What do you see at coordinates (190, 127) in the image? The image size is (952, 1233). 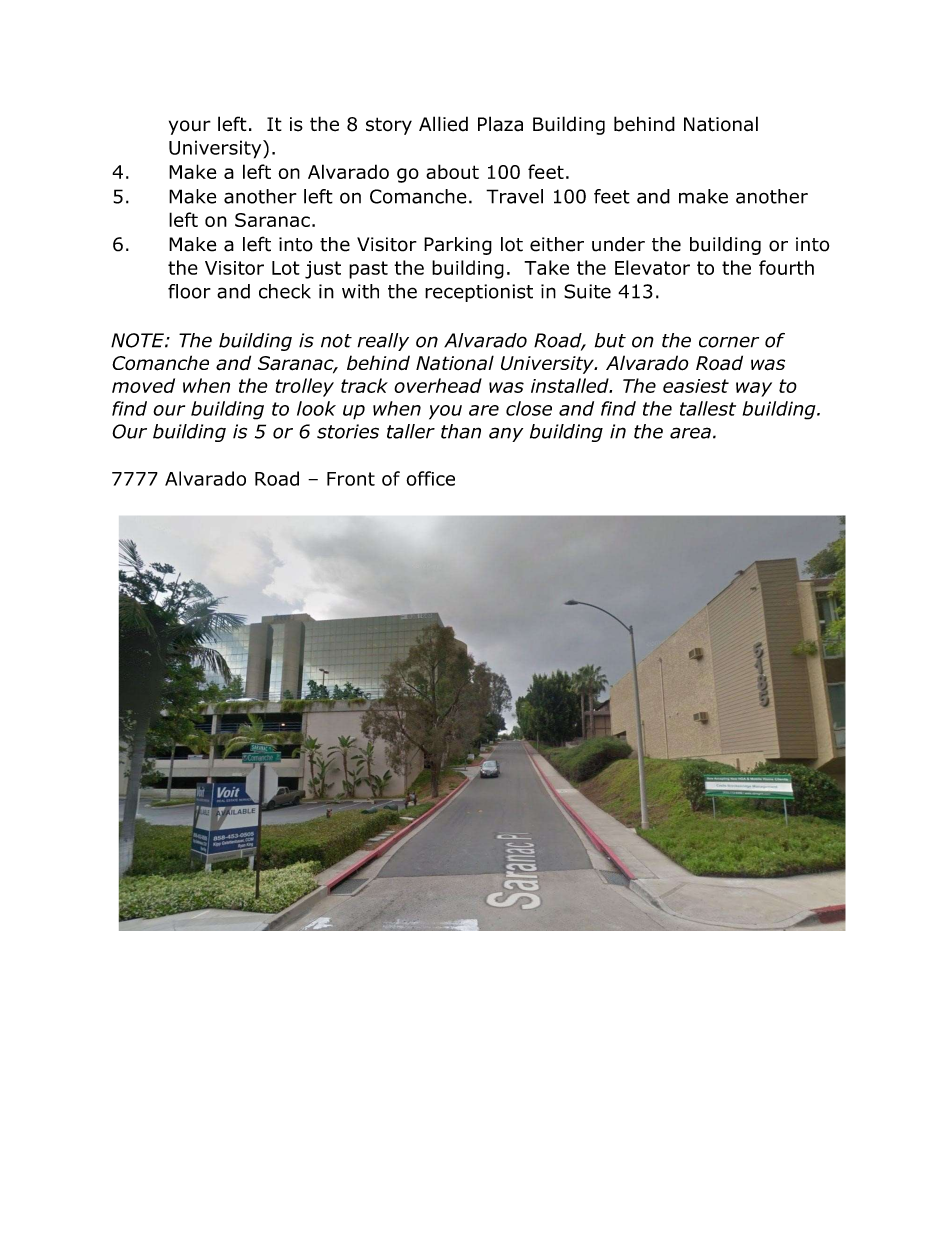 I see `your` at bounding box center [190, 127].
